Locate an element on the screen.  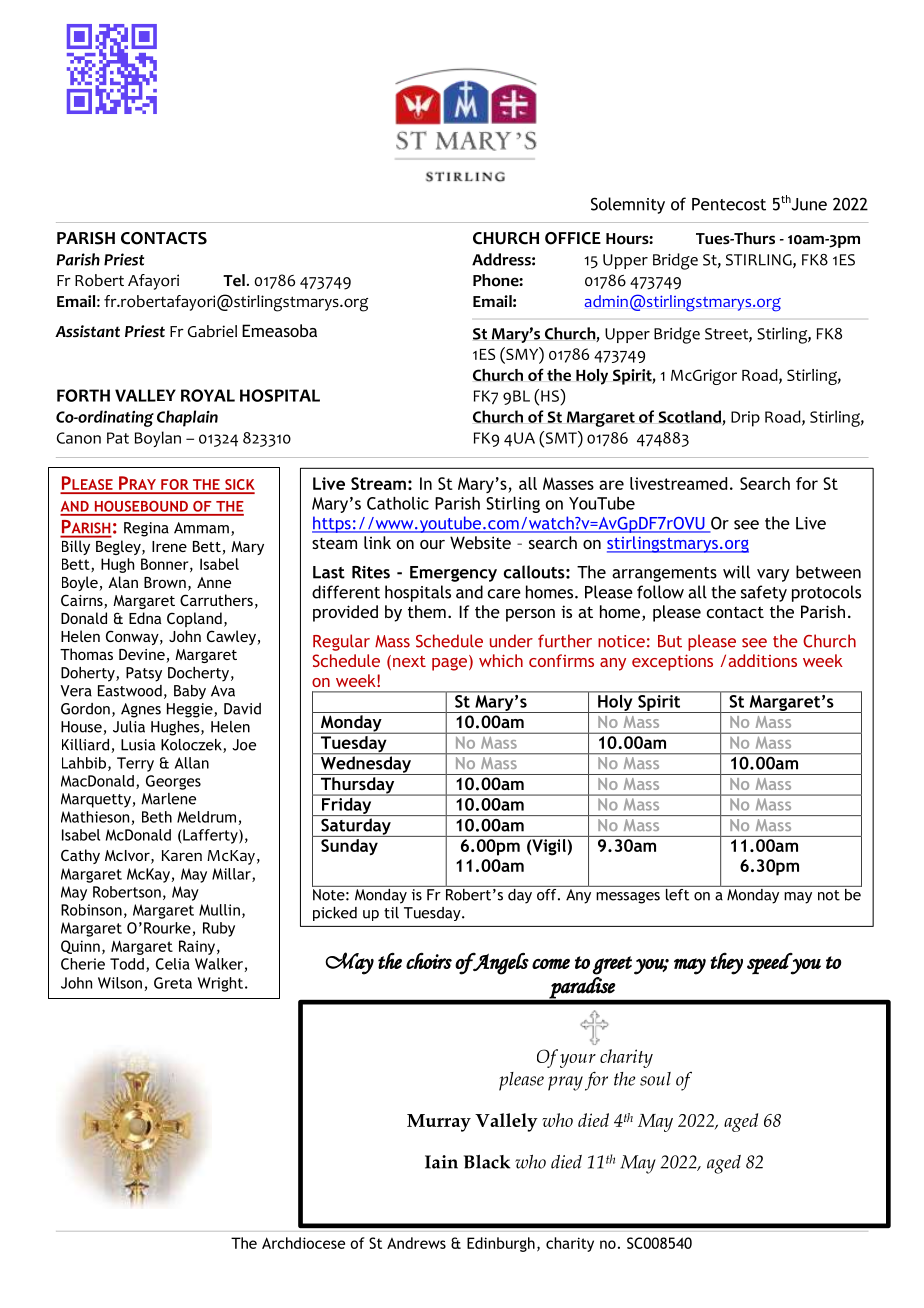
next is located at coordinates (409, 661).
